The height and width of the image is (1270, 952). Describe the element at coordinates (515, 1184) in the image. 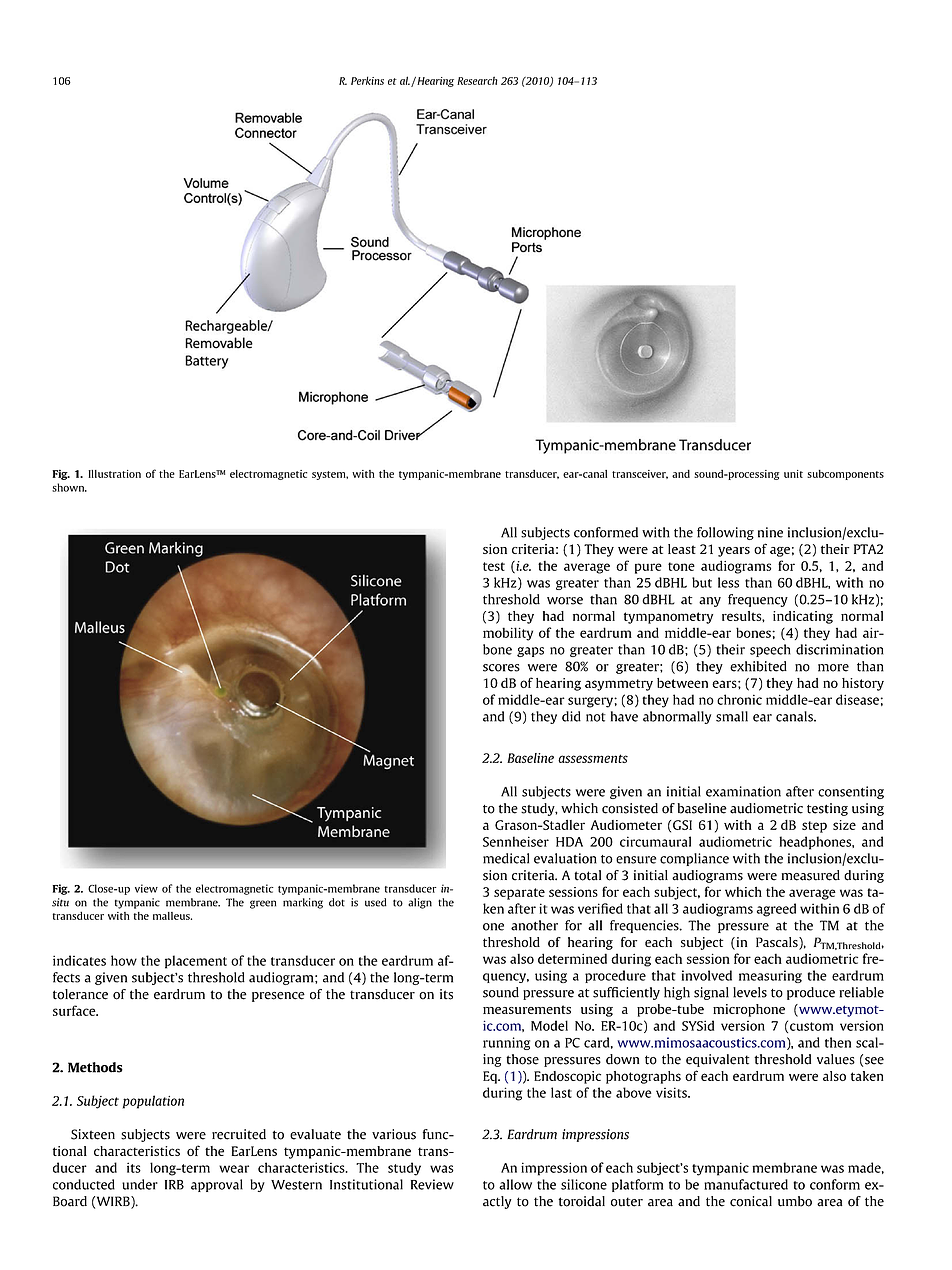

I see `allow` at that location.
